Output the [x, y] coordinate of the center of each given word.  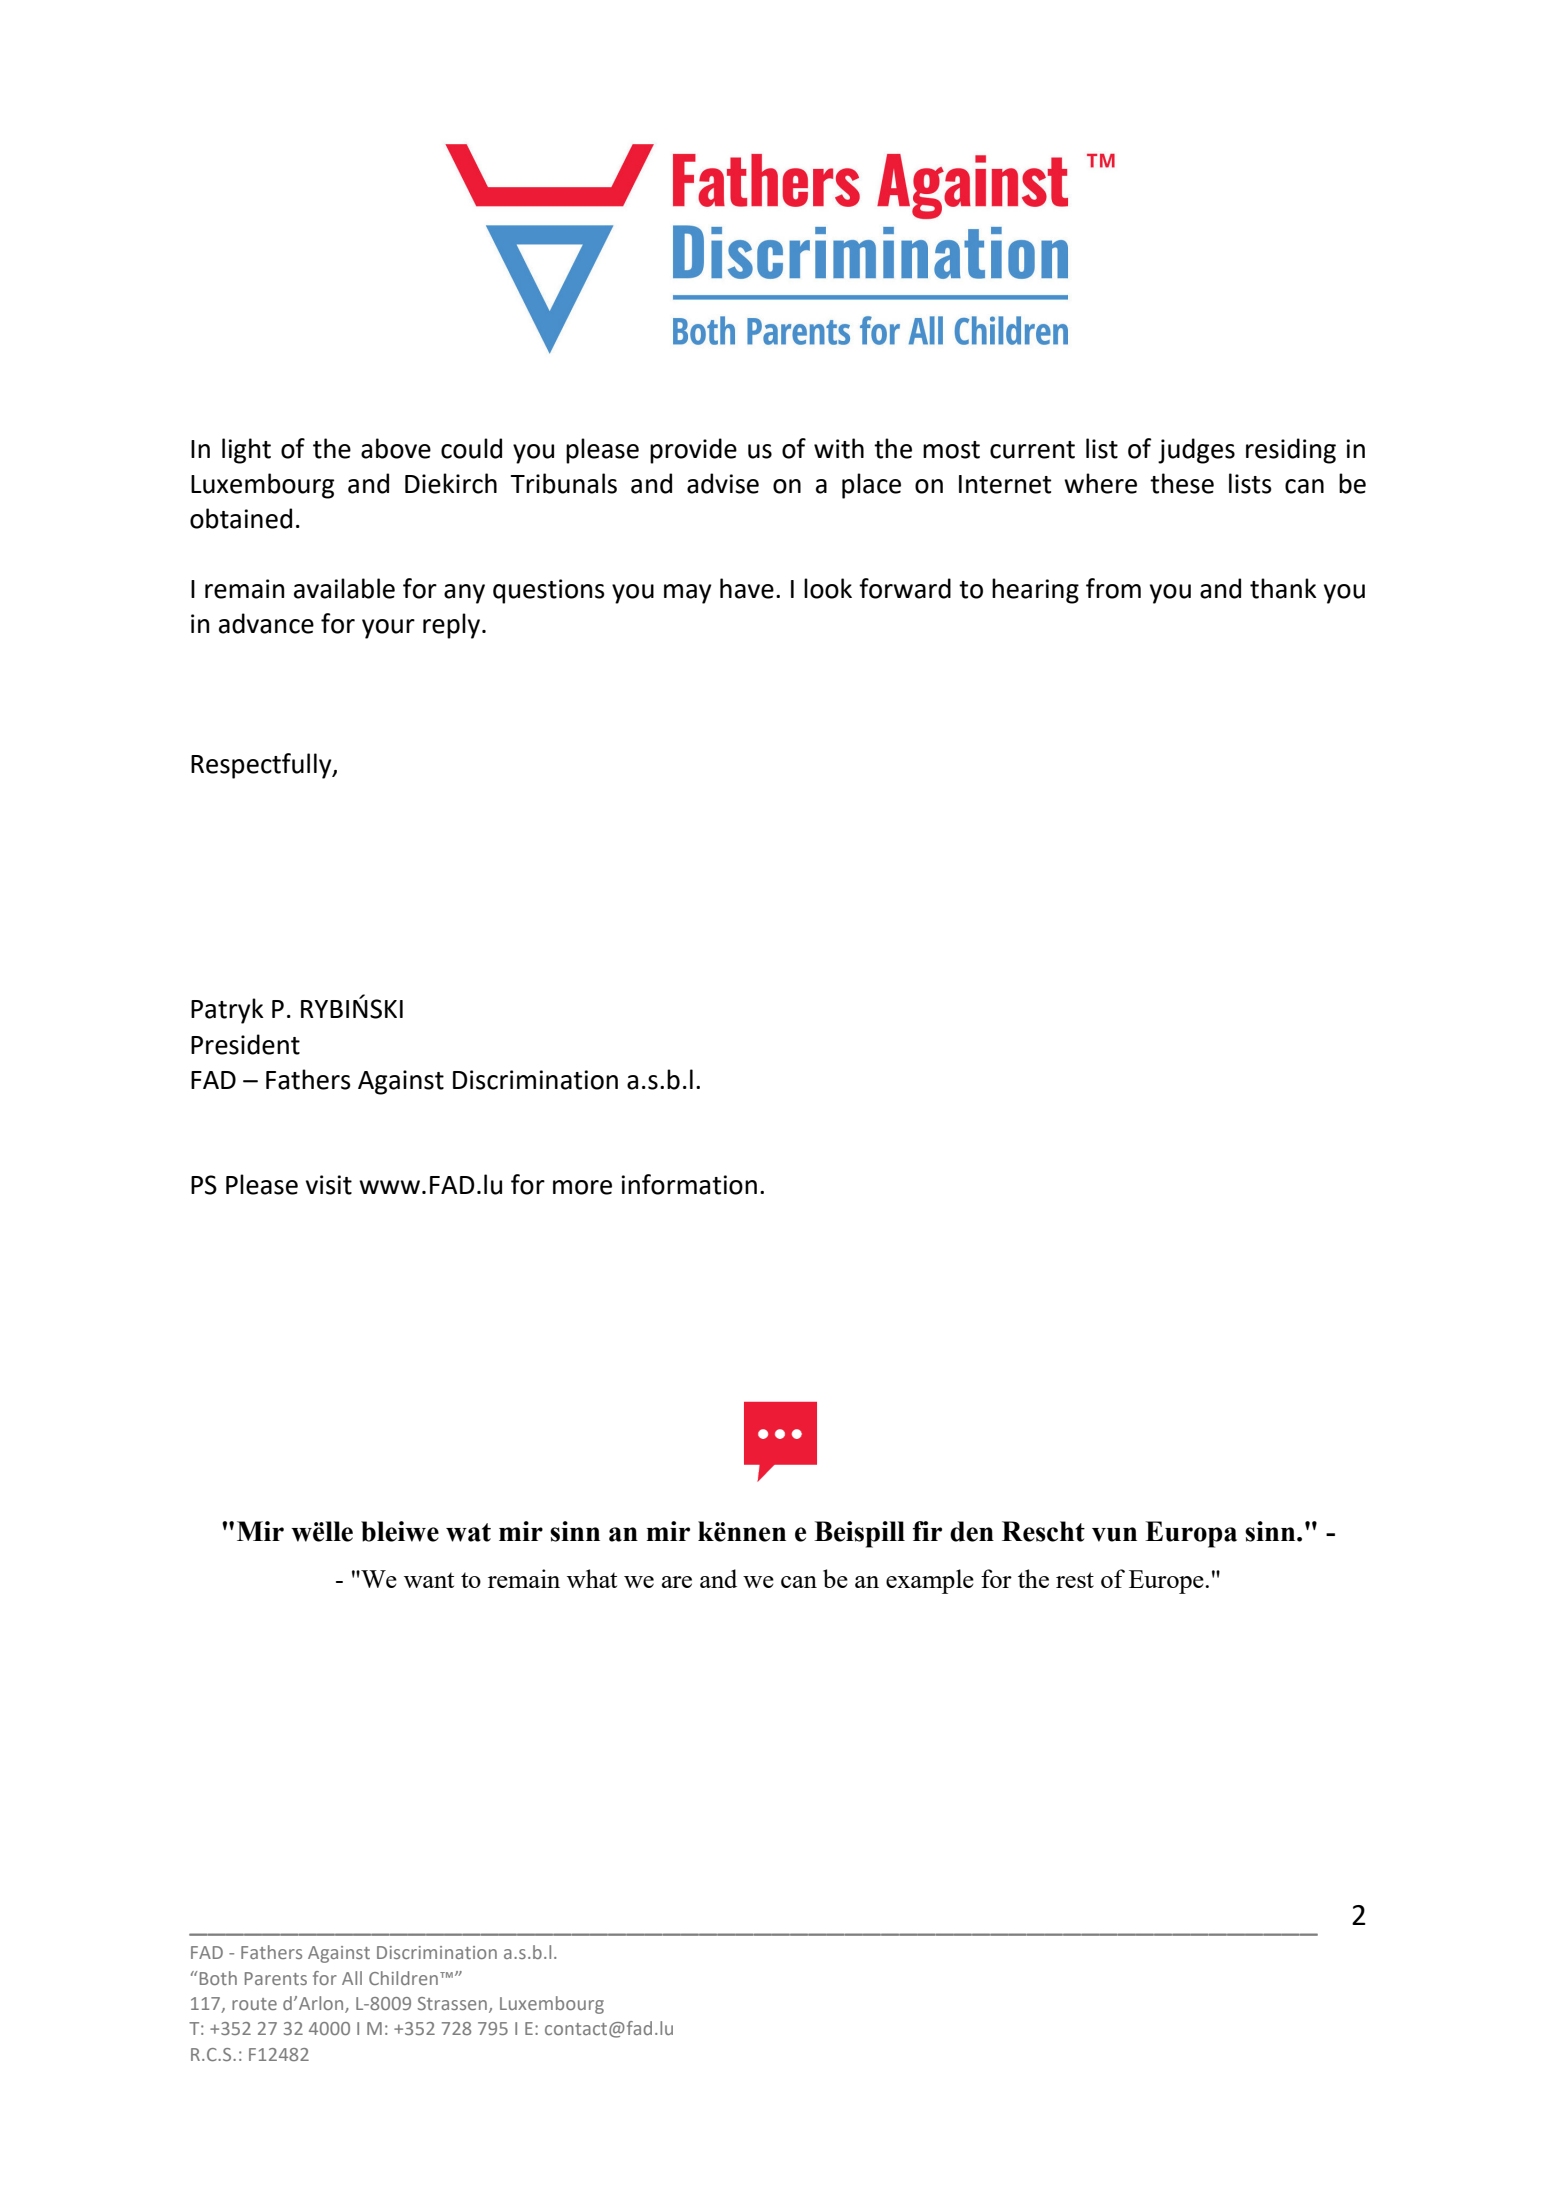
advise [723, 483]
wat [468, 1532]
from [1113, 588]
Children [403, 1978]
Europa [1191, 1534]
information [689, 1184]
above [396, 448]
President [245, 1044]
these [1182, 483]
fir [927, 1531]
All [352, 1978]
